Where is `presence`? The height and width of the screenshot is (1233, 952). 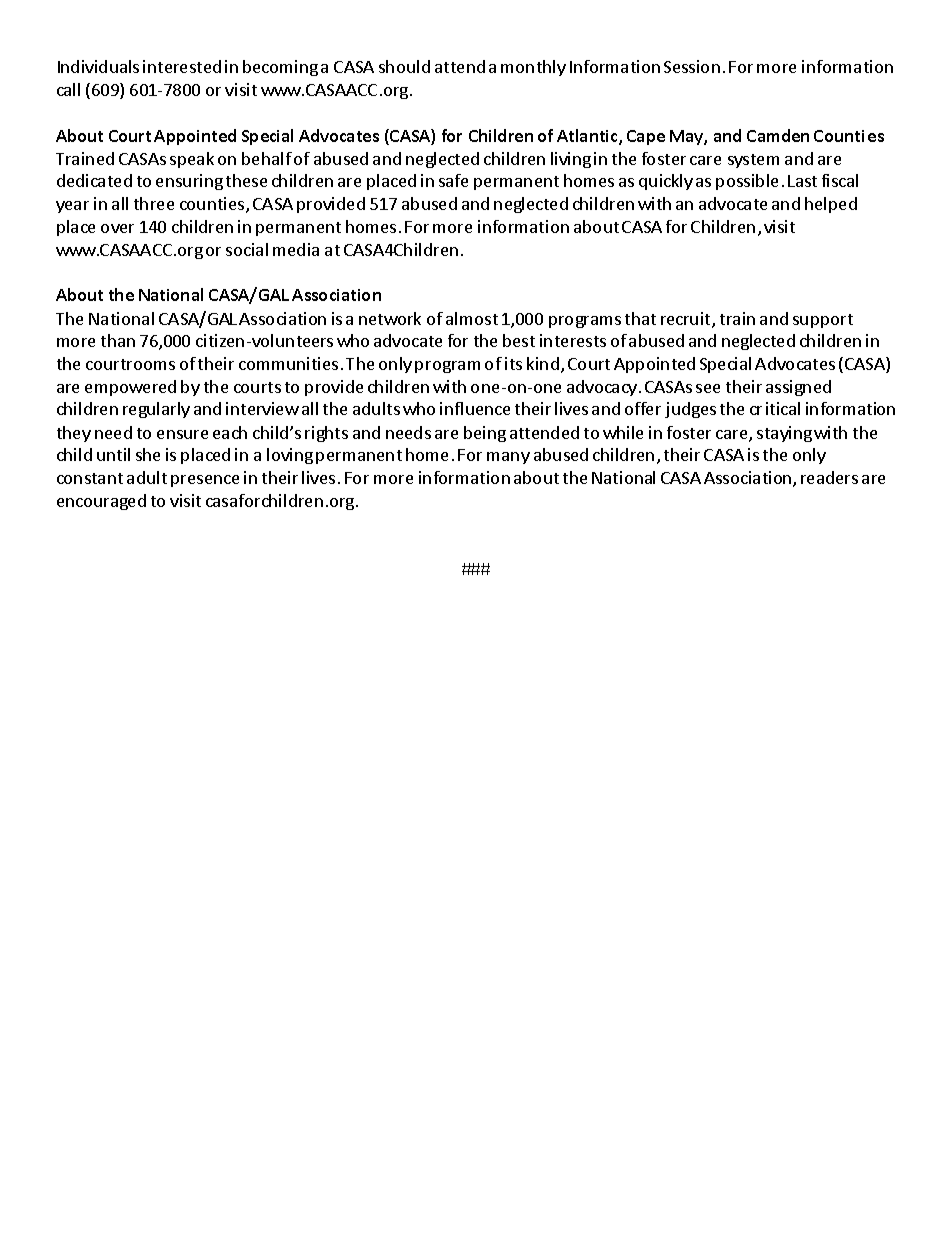 presence is located at coordinates (205, 481).
